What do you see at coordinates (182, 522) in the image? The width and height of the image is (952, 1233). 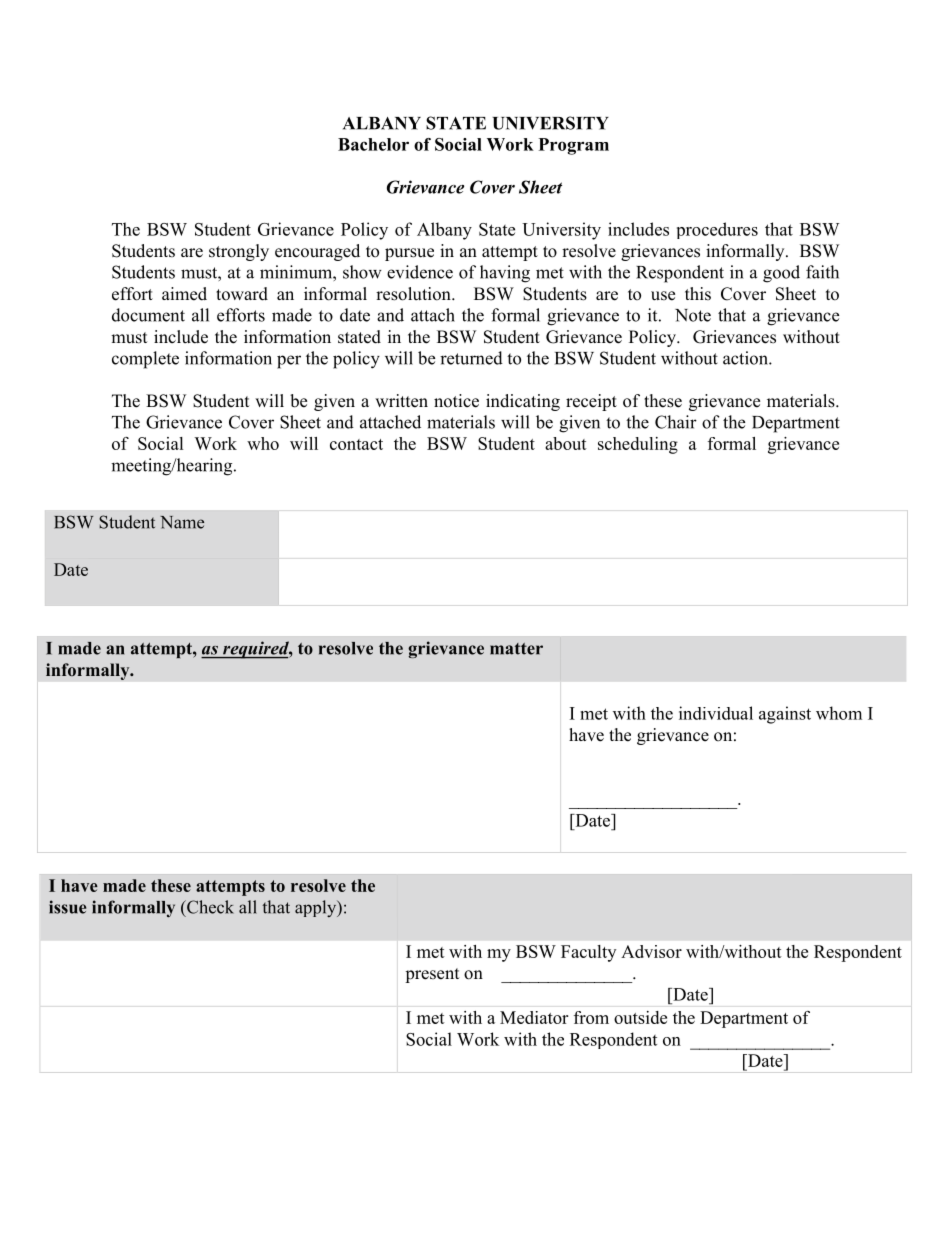 I see `Name` at bounding box center [182, 522].
